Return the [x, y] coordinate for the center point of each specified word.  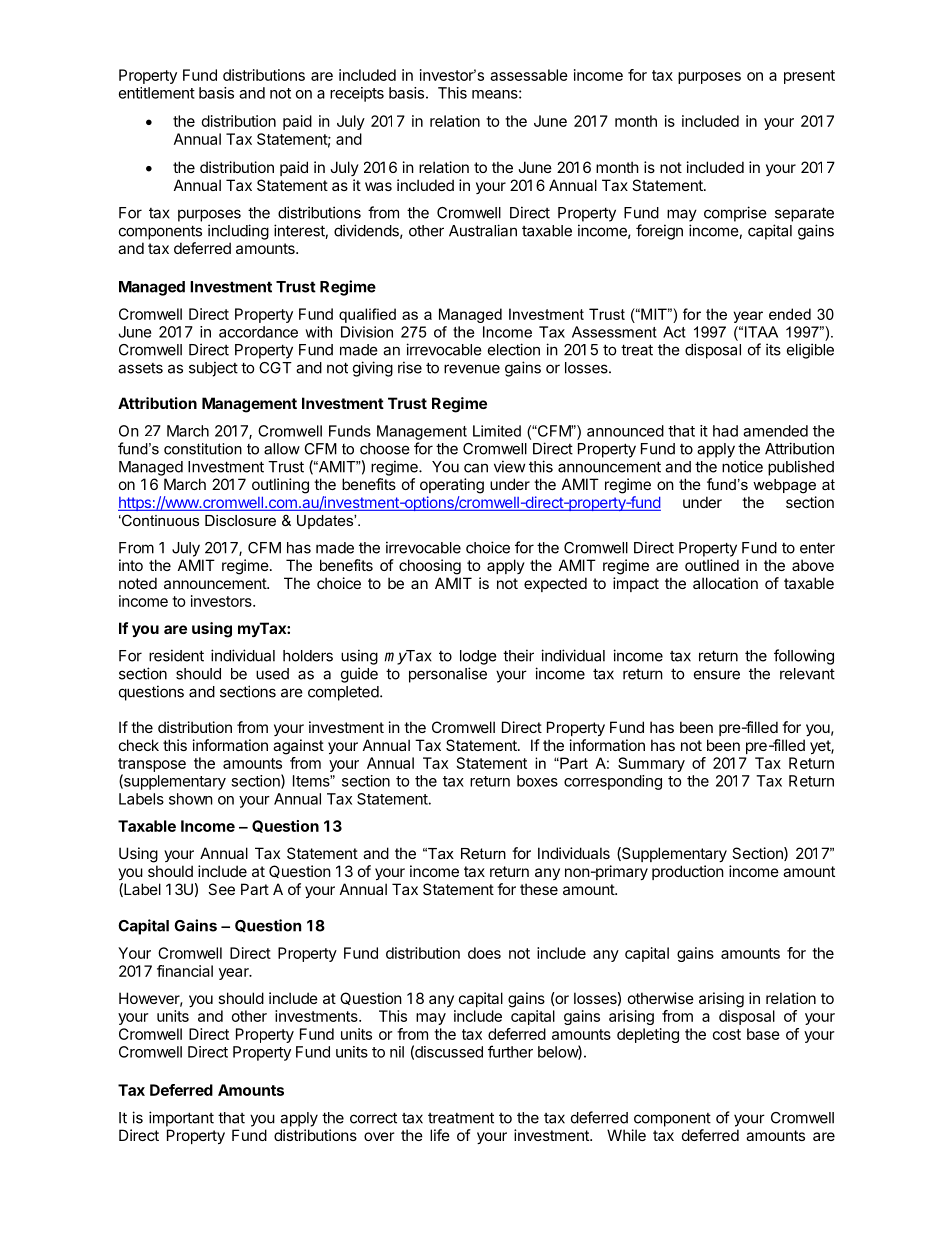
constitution [203, 449]
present [809, 77]
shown [191, 799]
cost [727, 1034]
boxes [537, 781]
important [181, 1119]
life [440, 1135]
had [725, 431]
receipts [357, 94]
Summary [651, 764]
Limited [497, 431]
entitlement [157, 93]
